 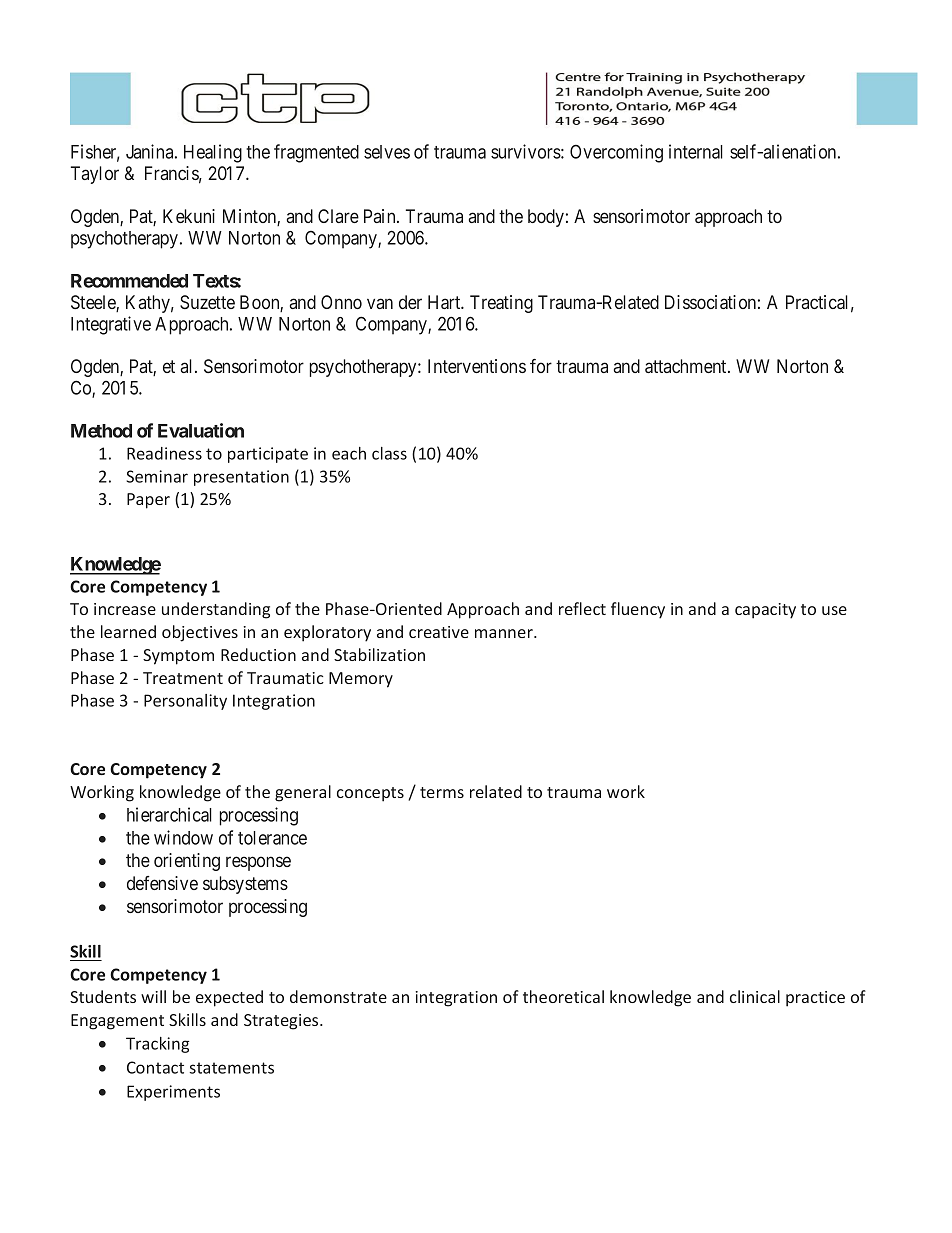 I want to click on class, so click(x=389, y=453).
